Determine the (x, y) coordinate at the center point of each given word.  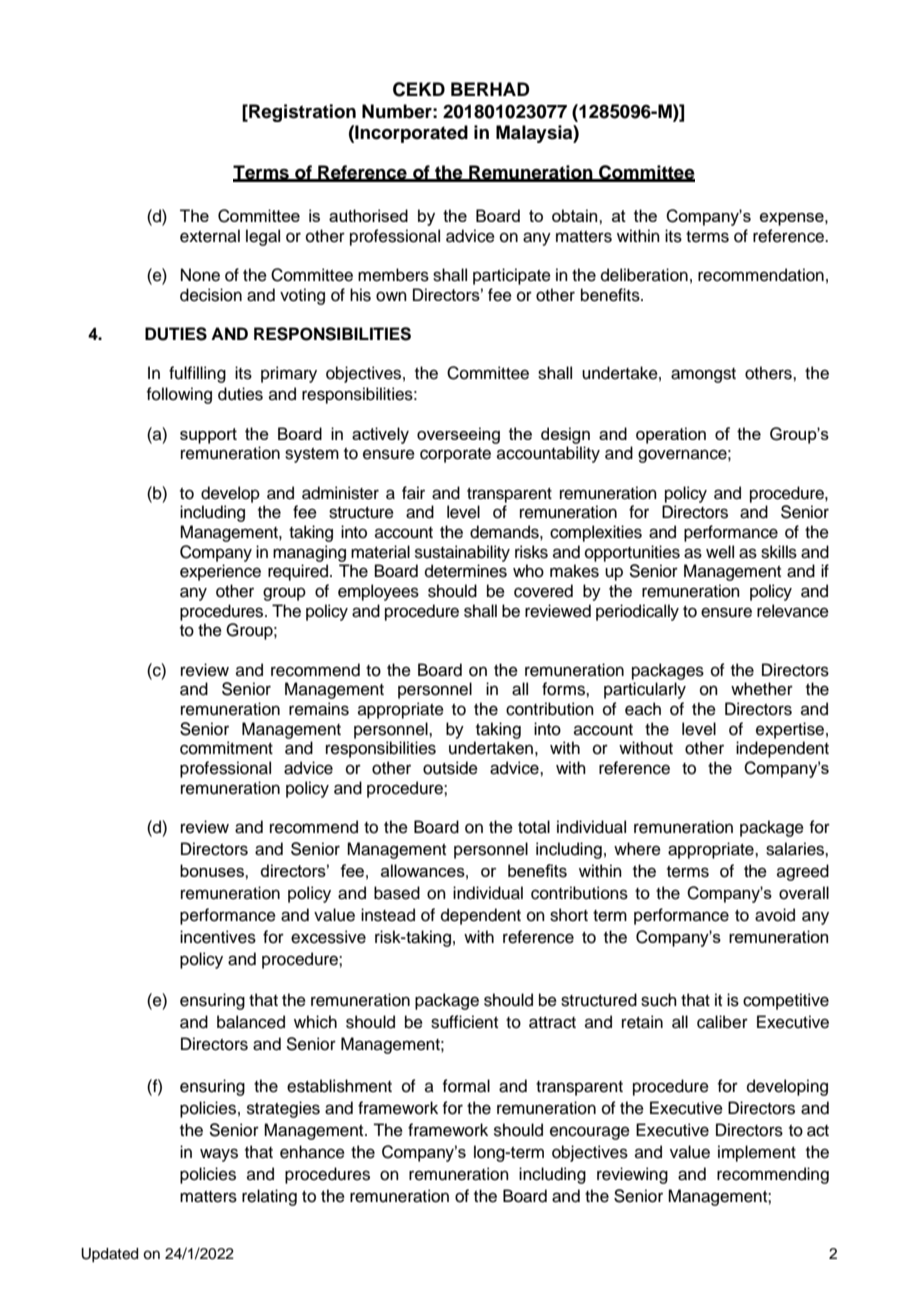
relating (269, 1197)
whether (762, 689)
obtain (576, 215)
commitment (226, 748)
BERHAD (490, 89)
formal (466, 1086)
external (210, 236)
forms (564, 689)
